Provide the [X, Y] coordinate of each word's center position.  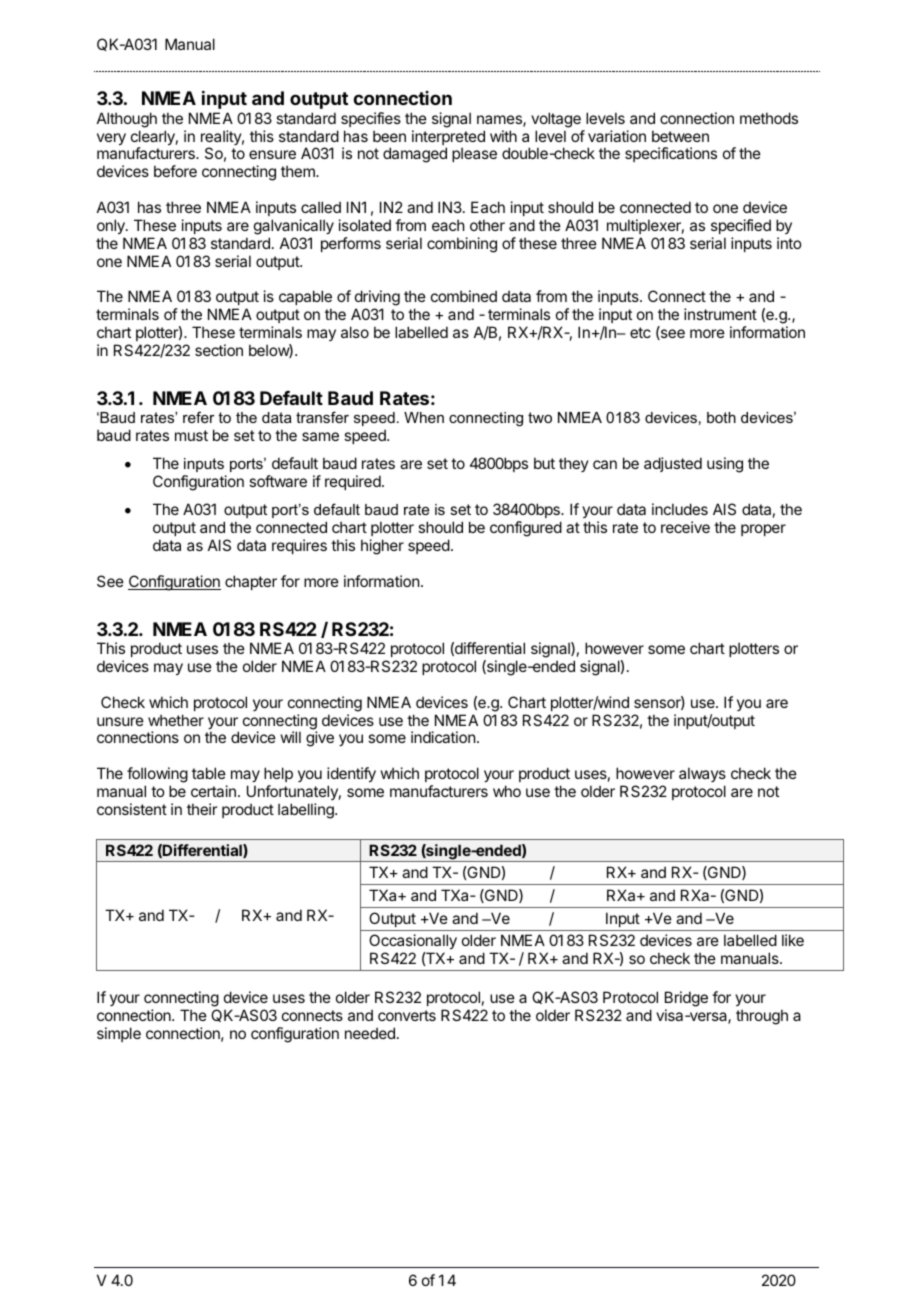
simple [119, 1034]
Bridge [686, 999]
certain [213, 791]
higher [382, 547]
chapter [251, 582]
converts [407, 1015]
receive [685, 527]
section [219, 350]
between [680, 136]
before [175, 171]
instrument [720, 314]
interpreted [448, 139]
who [507, 791]
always [702, 776]
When [424, 417]
